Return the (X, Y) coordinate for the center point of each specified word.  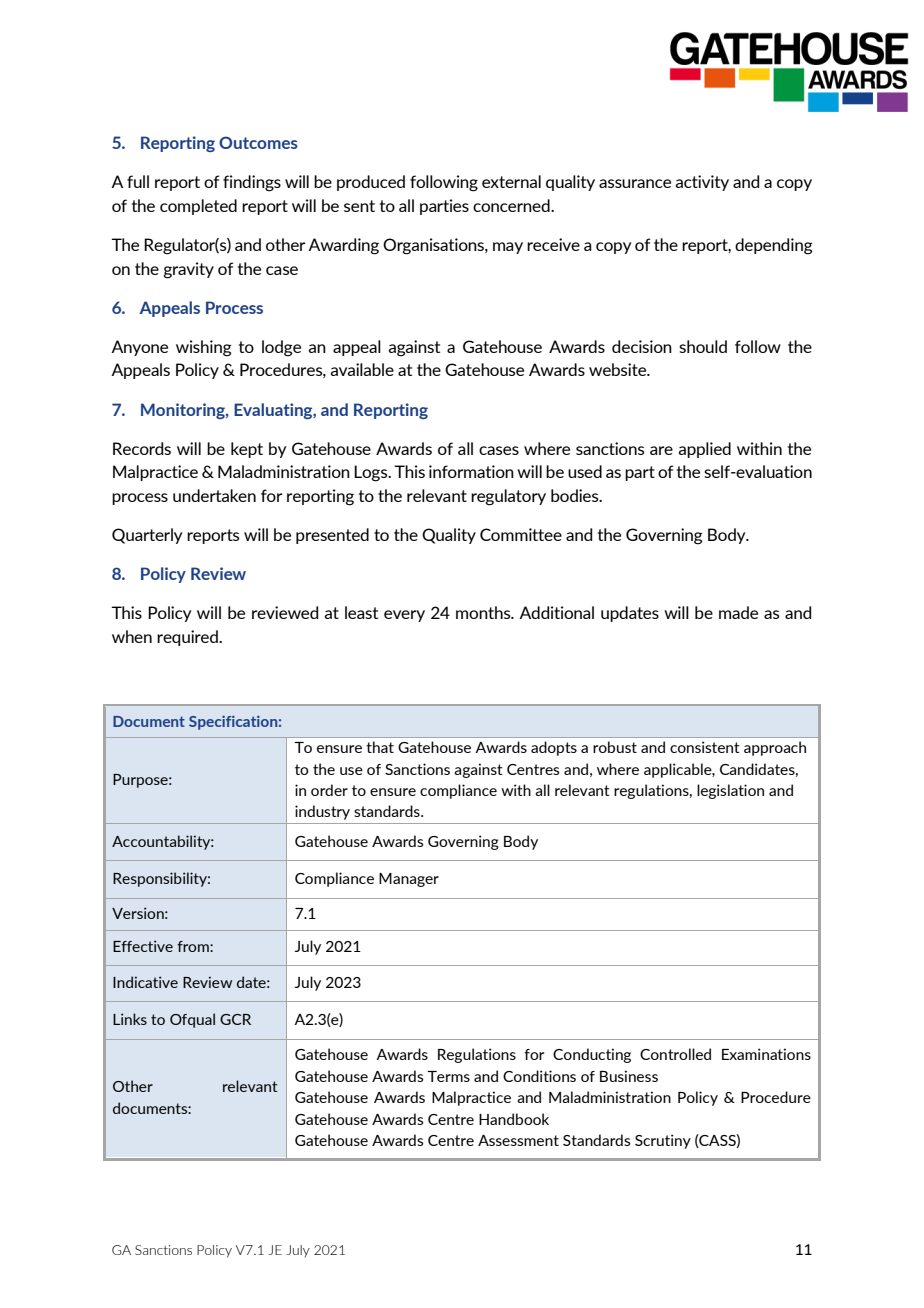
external (511, 181)
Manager (409, 880)
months (484, 612)
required (188, 638)
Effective (143, 946)
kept (247, 450)
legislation (730, 791)
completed (198, 207)
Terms (448, 1076)
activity (702, 183)
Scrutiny (663, 1141)
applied (704, 450)
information (471, 471)
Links (130, 1019)
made (738, 612)
